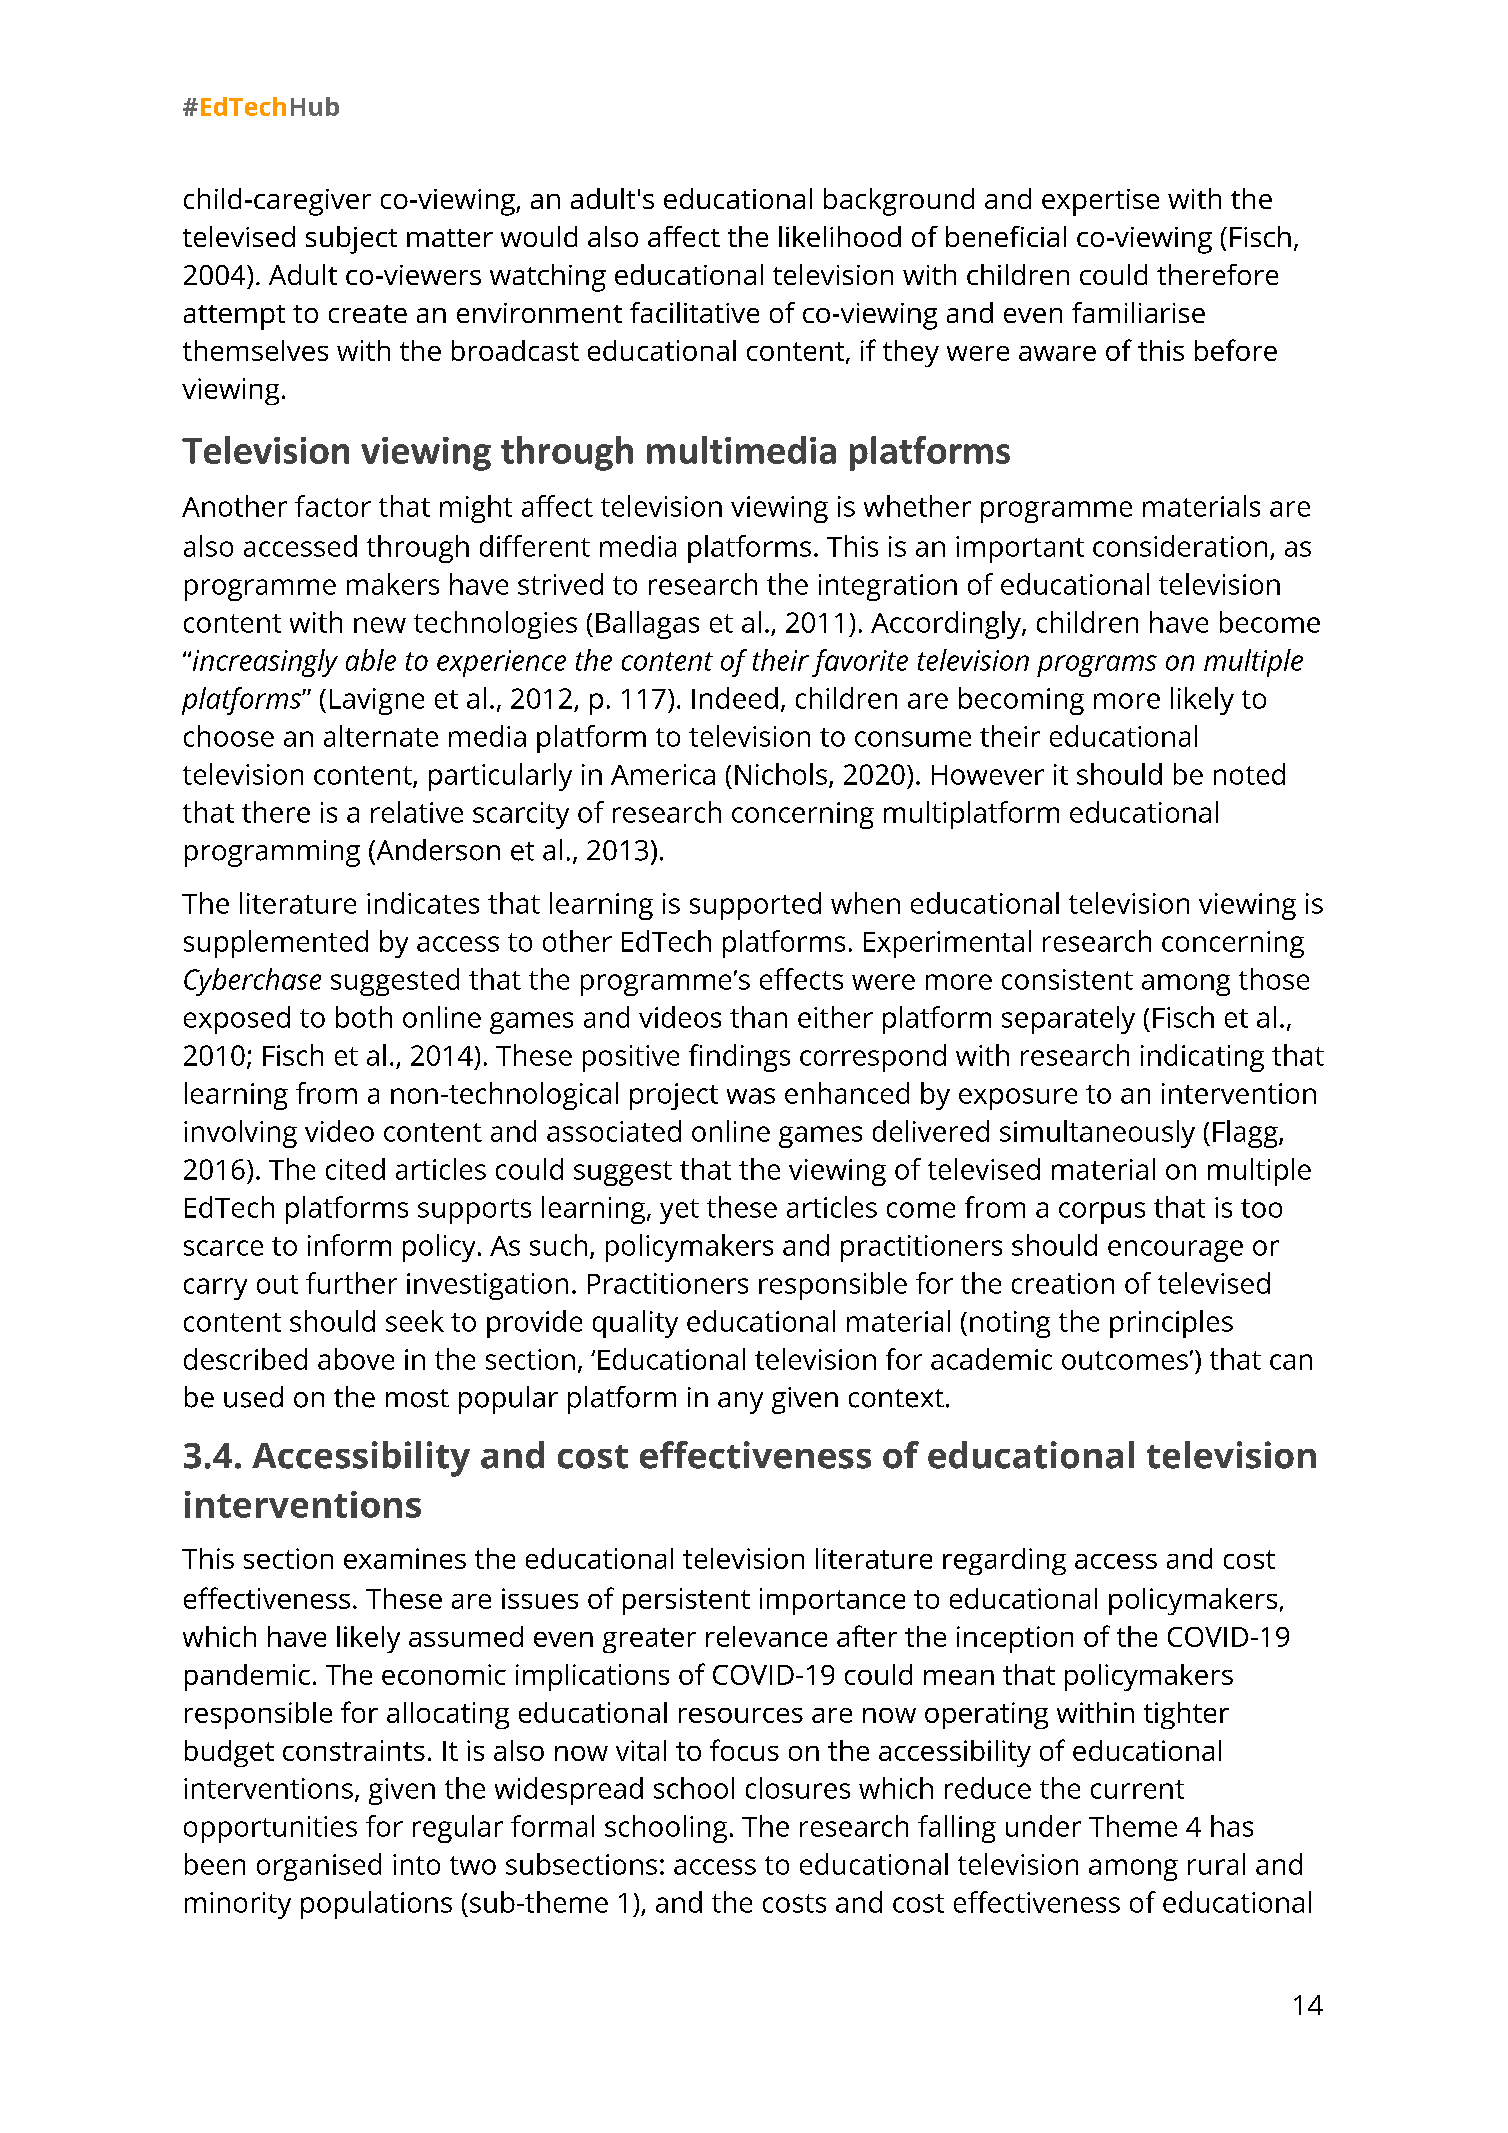 This image has width=1508, height=2133. Describe the element at coordinates (1202, 1058) in the image. I see `indicating` at that location.
